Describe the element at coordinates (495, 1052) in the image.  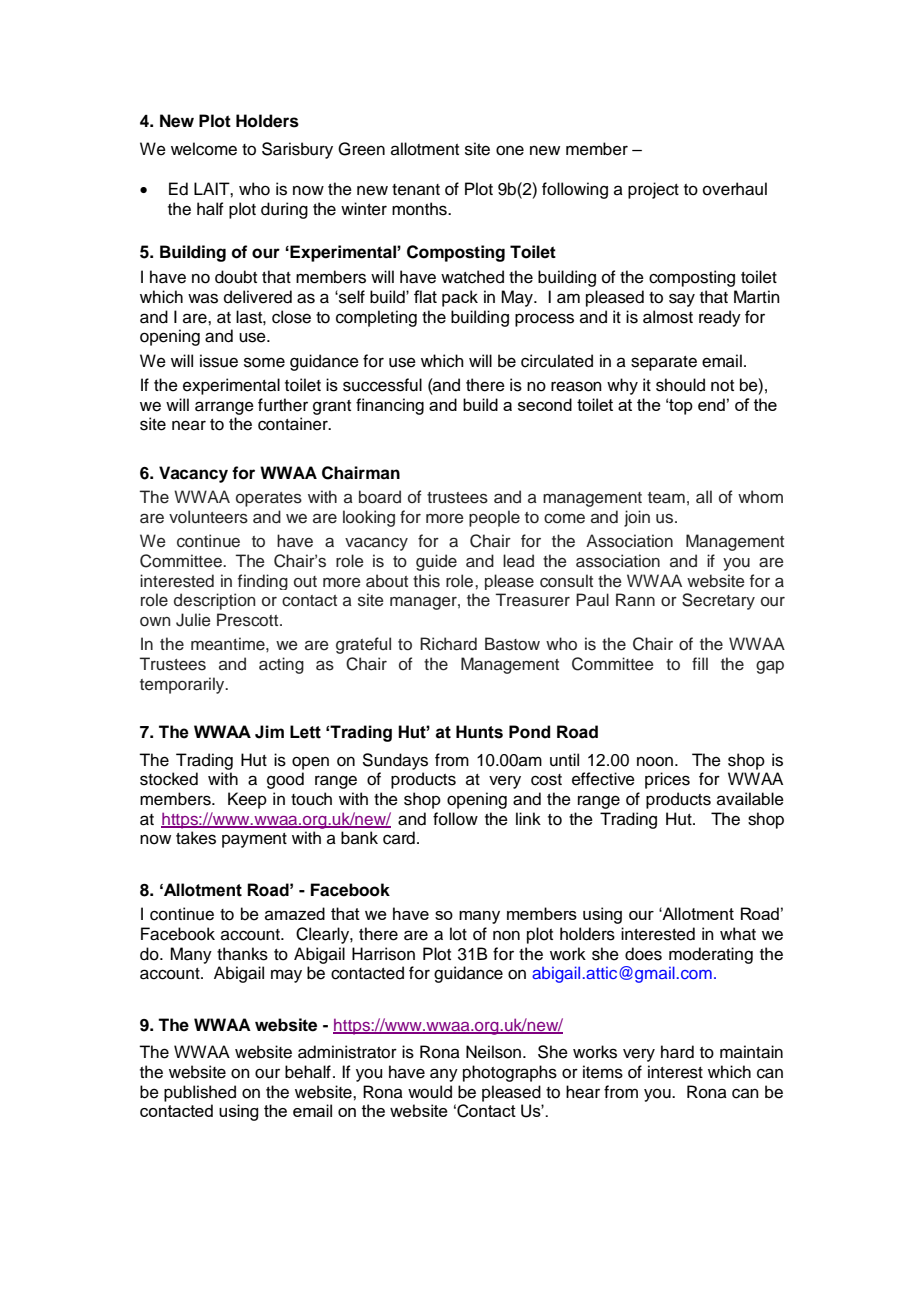
I see `Neilson` at that location.
